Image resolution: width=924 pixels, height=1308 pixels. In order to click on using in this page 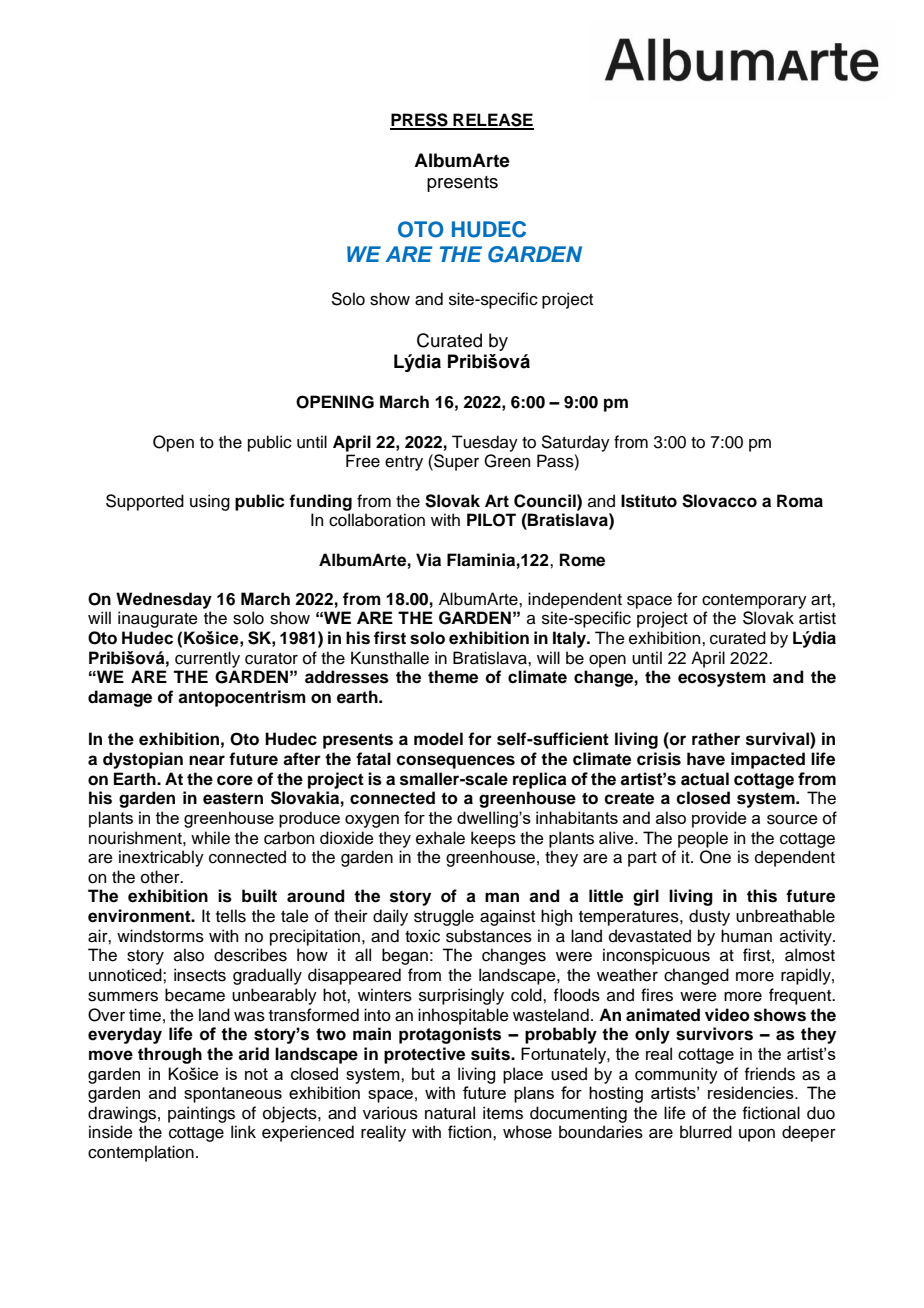, I will do `click(210, 502)`.
